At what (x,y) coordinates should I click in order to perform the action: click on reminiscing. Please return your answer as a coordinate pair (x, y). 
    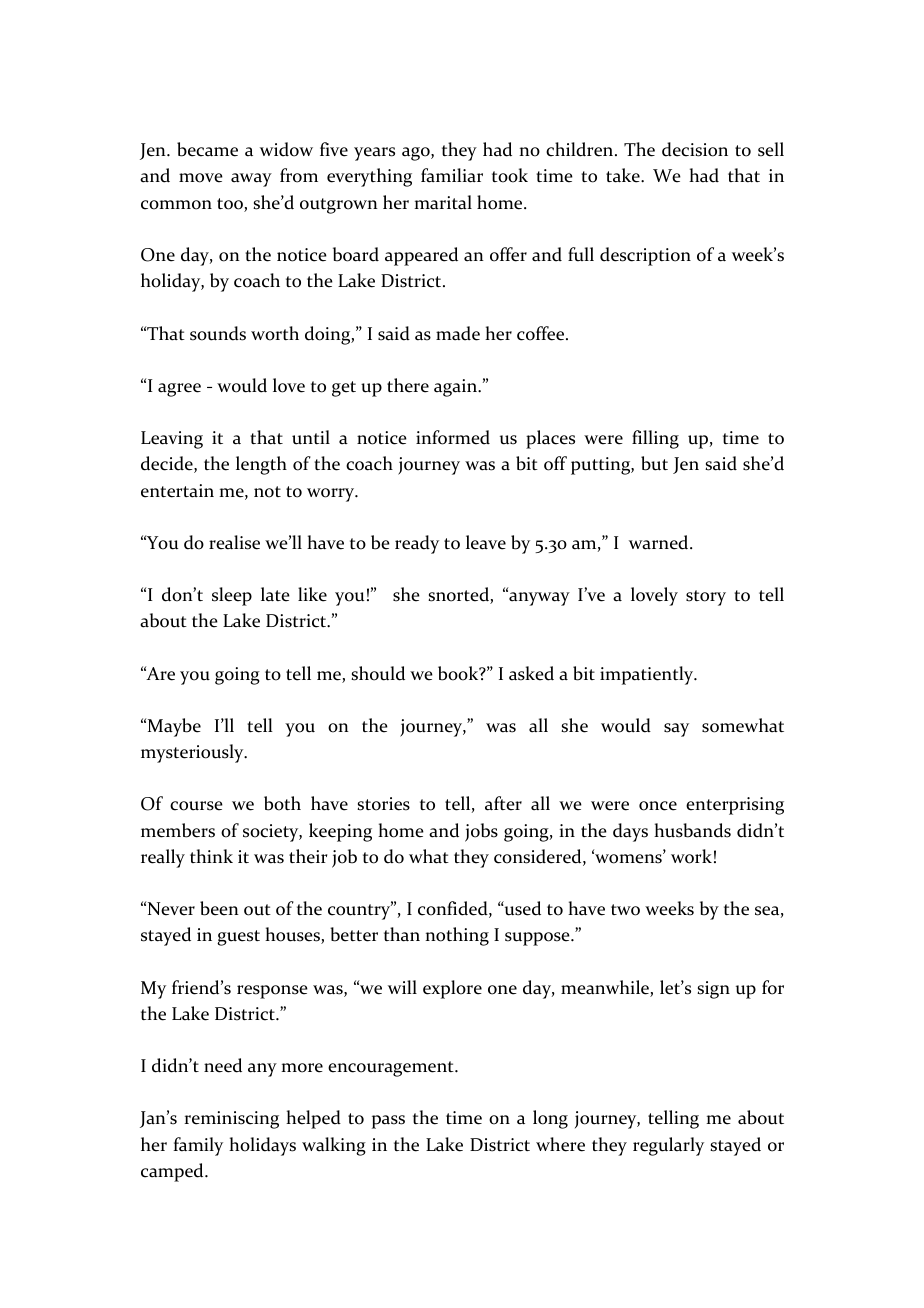
    Looking at the image, I should click on (231, 1120).
